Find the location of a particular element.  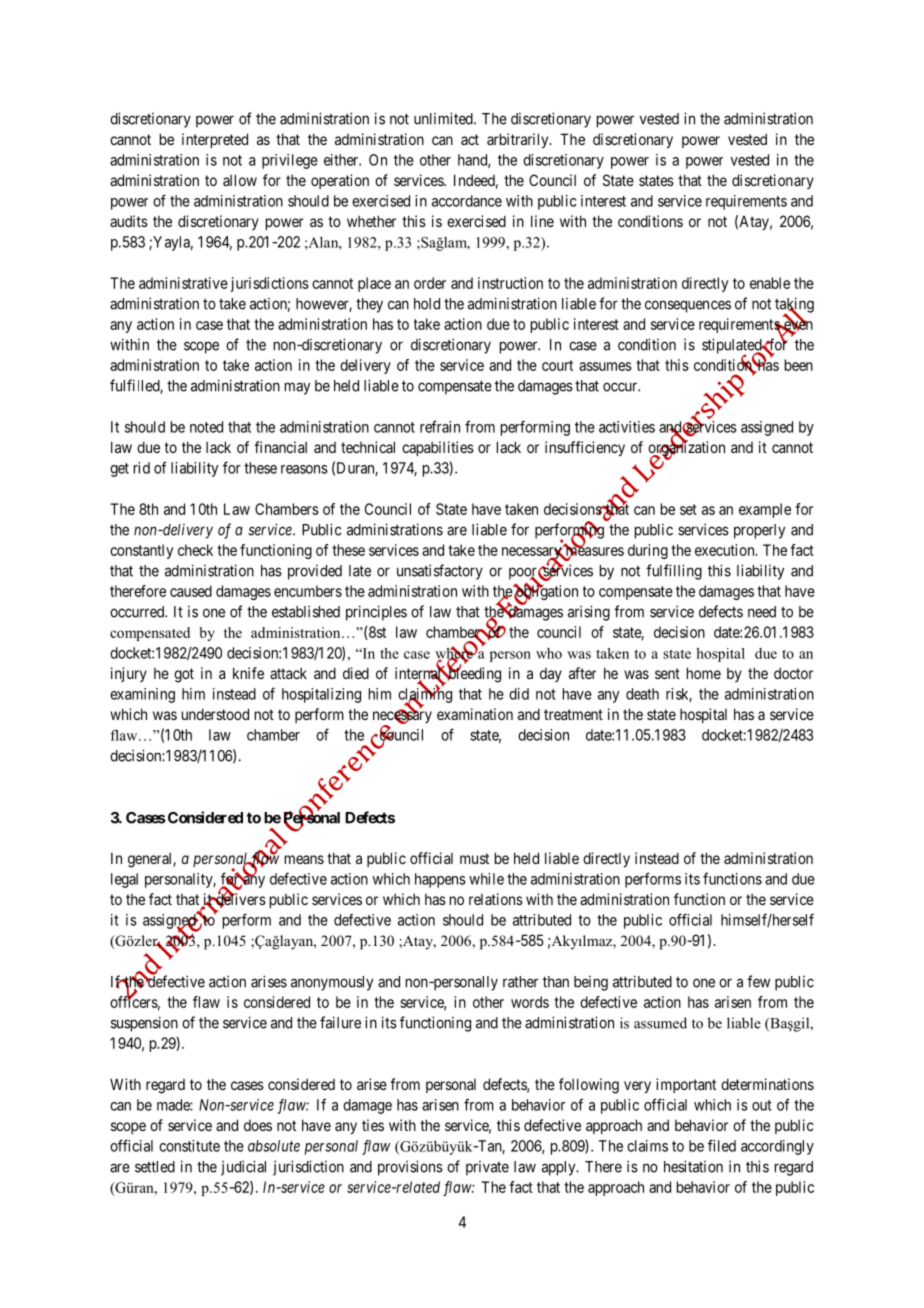

understood is located at coordinates (215, 714).
